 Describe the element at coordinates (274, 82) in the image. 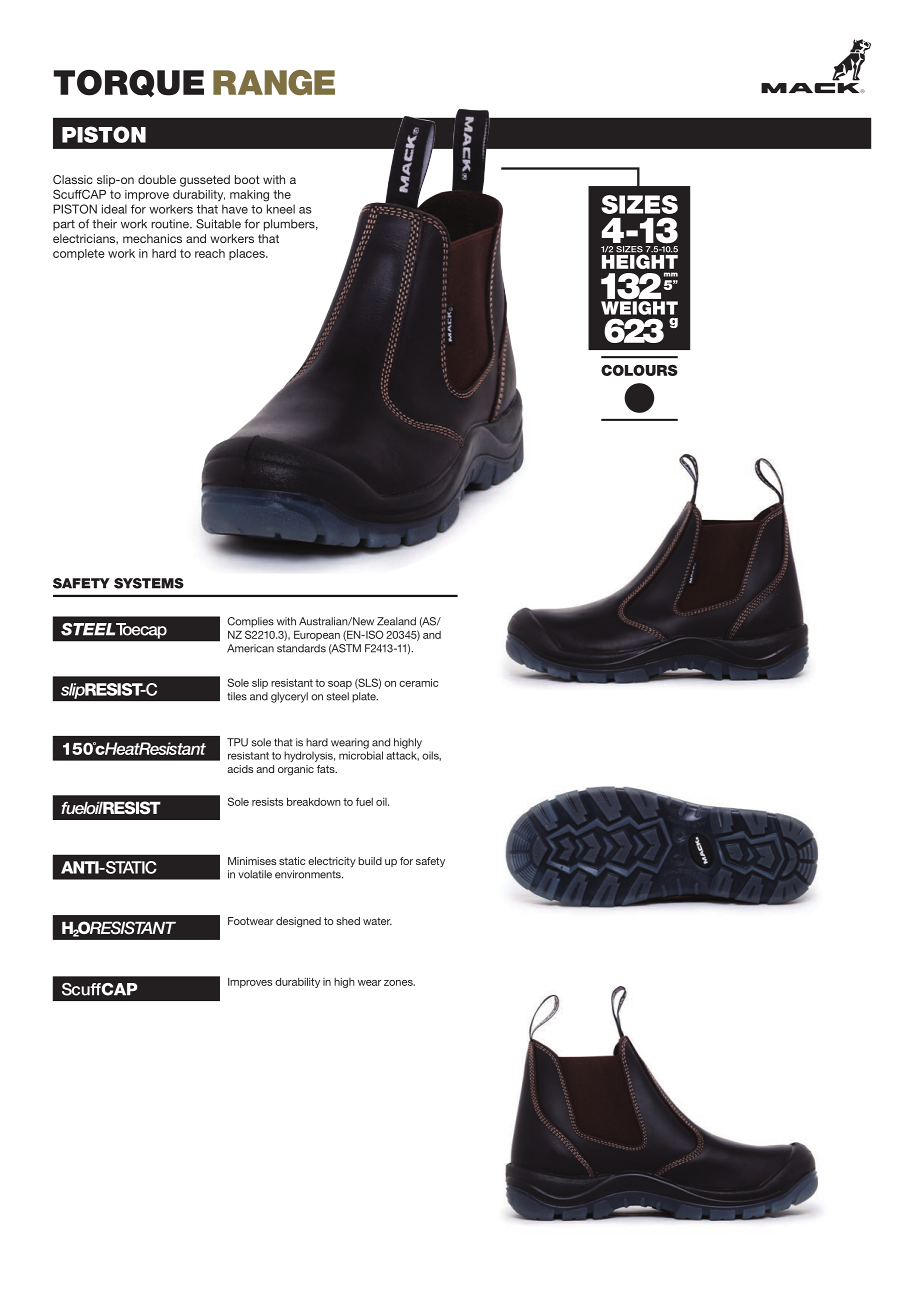

I see `RANGE` at that location.
